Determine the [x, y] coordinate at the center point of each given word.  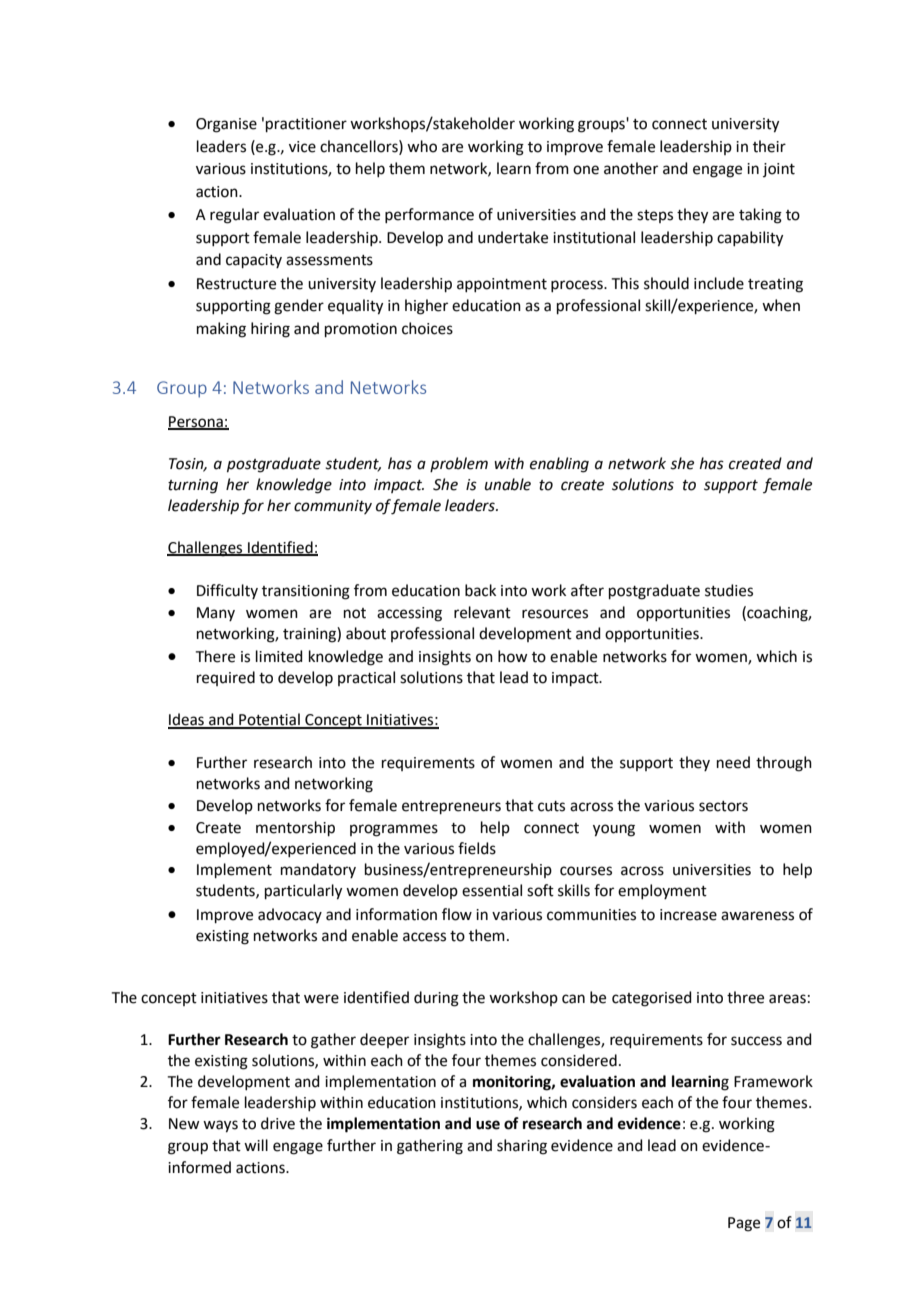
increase [688, 915]
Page [744, 1224]
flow [457, 914]
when [781, 305]
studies [729, 590]
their [769, 146]
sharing [522, 1147]
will [256, 1145]
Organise [226, 125]
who [422, 146]
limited [279, 656]
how [512, 656]
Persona [196, 423]
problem [459, 464]
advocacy [290, 915]
